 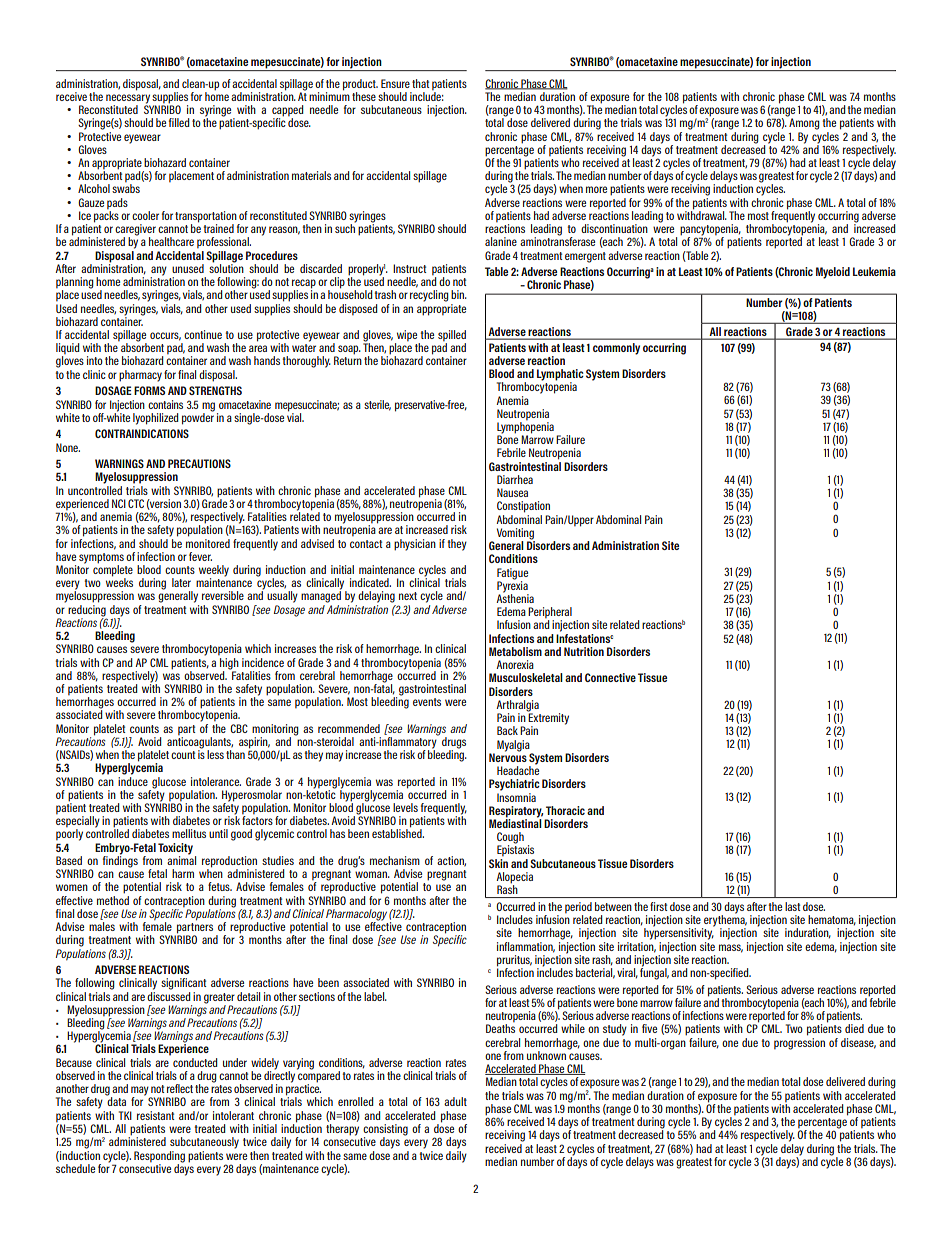 I want to click on Skin, so click(x=498, y=863).
